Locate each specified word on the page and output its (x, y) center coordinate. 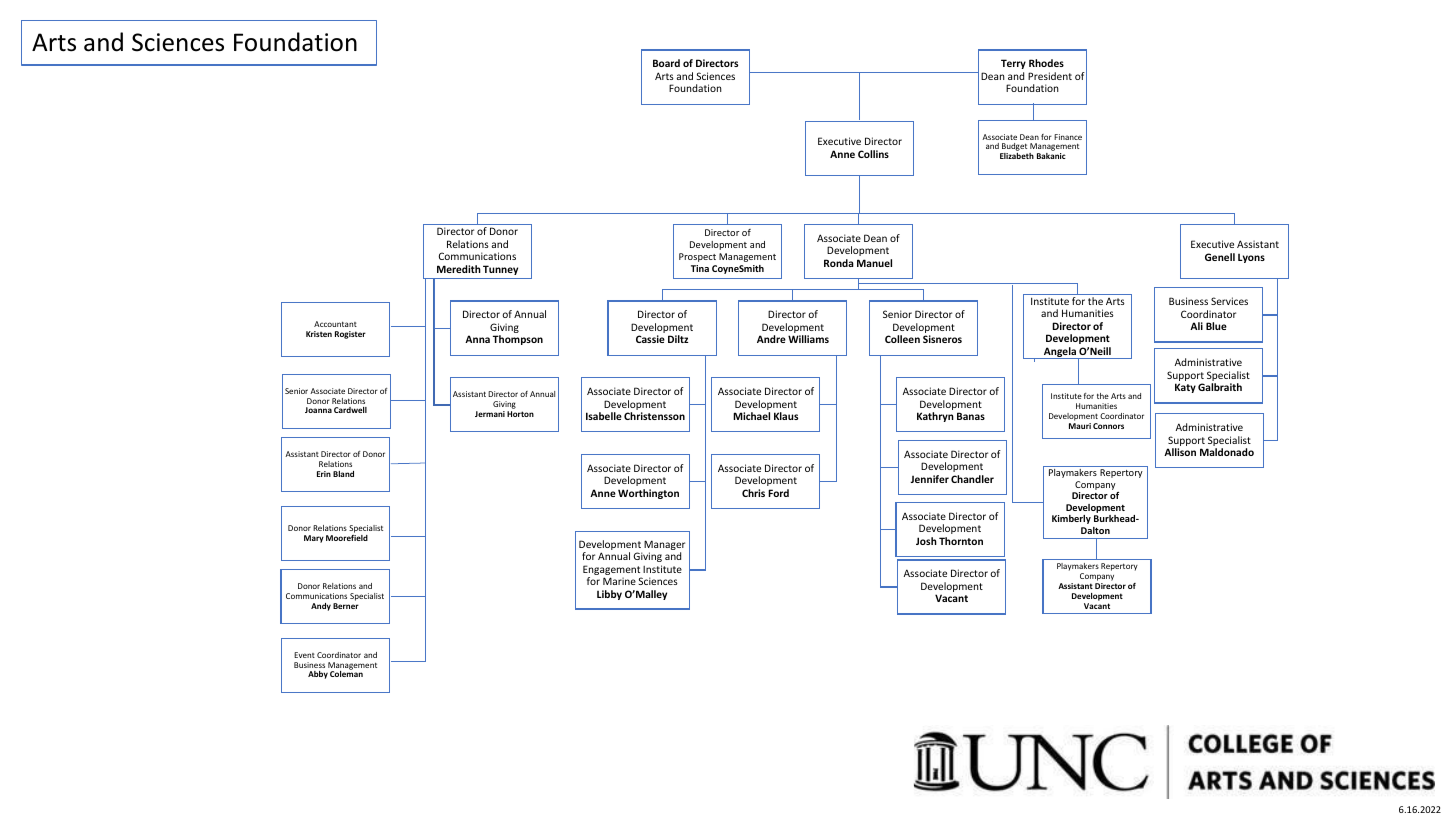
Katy (1185, 388)
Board (666, 63)
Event (304, 655)
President (1050, 76)
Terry (1013, 64)
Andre (771, 339)
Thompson (518, 340)
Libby (609, 595)
